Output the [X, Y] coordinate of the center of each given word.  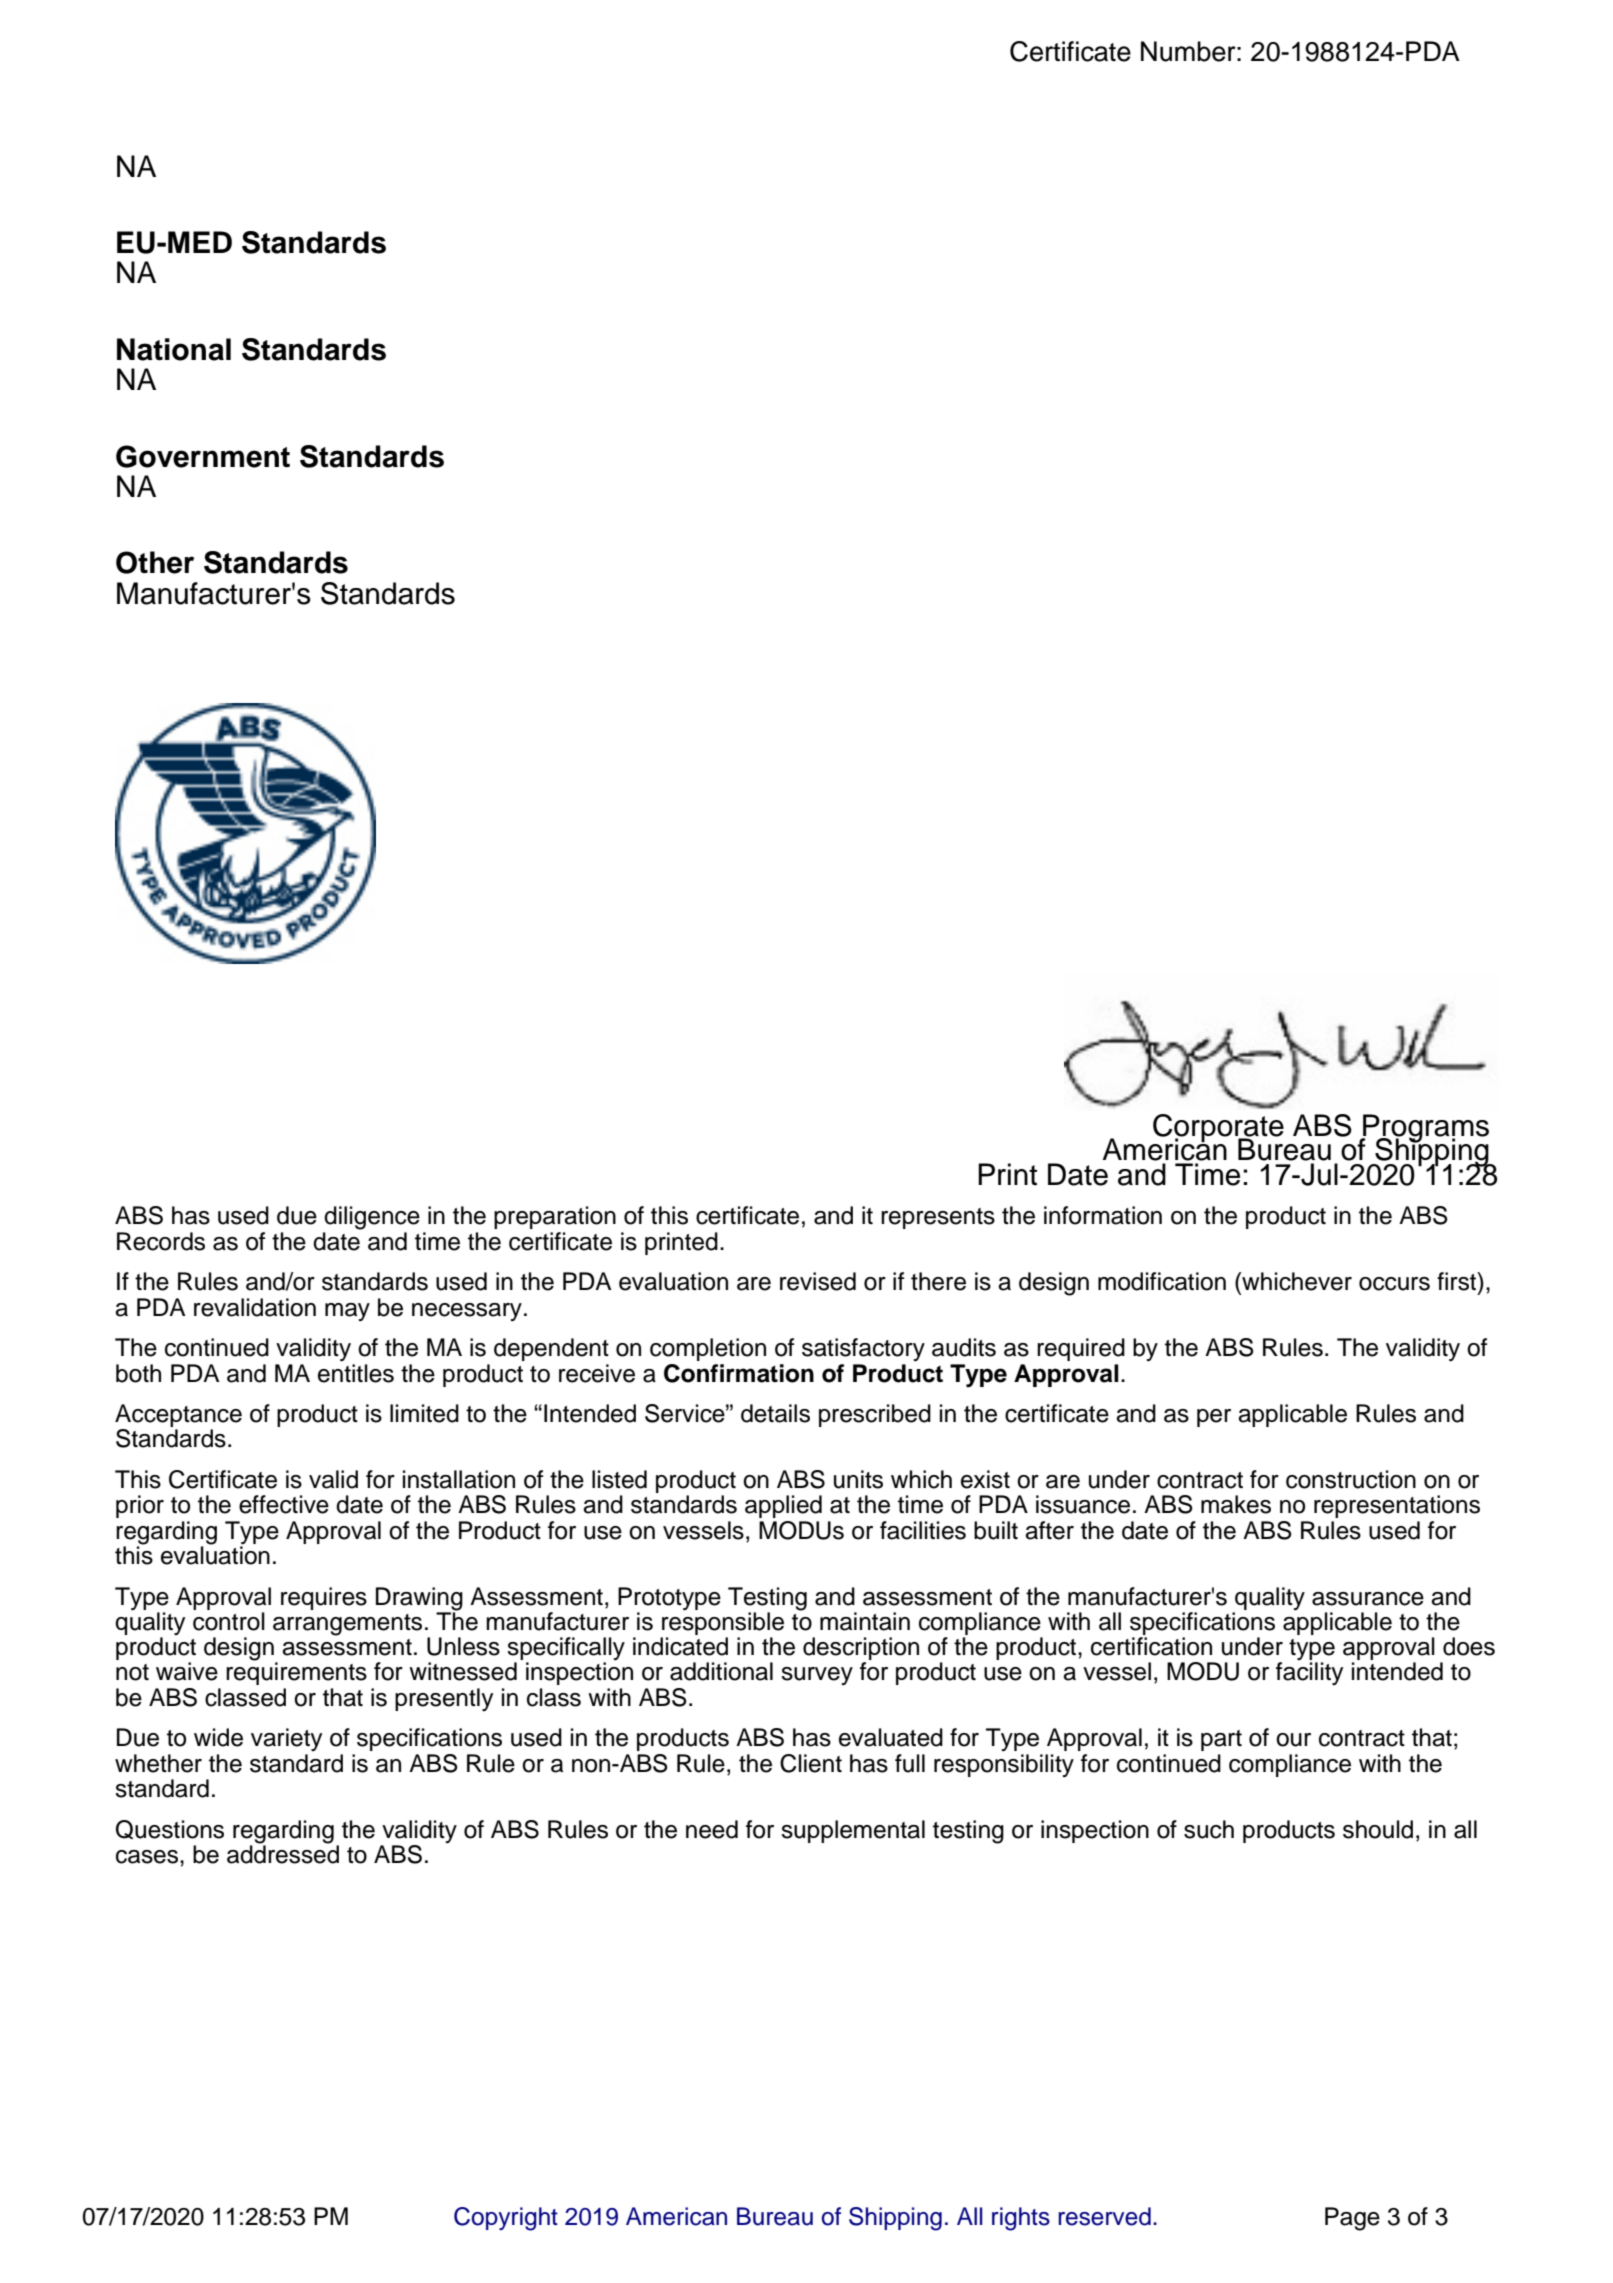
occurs [1394, 1284]
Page [1352, 2219]
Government [203, 456]
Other [155, 562]
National [174, 349]
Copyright [506, 2219]
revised [818, 1281]
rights [1021, 2219]
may [347, 1312]
